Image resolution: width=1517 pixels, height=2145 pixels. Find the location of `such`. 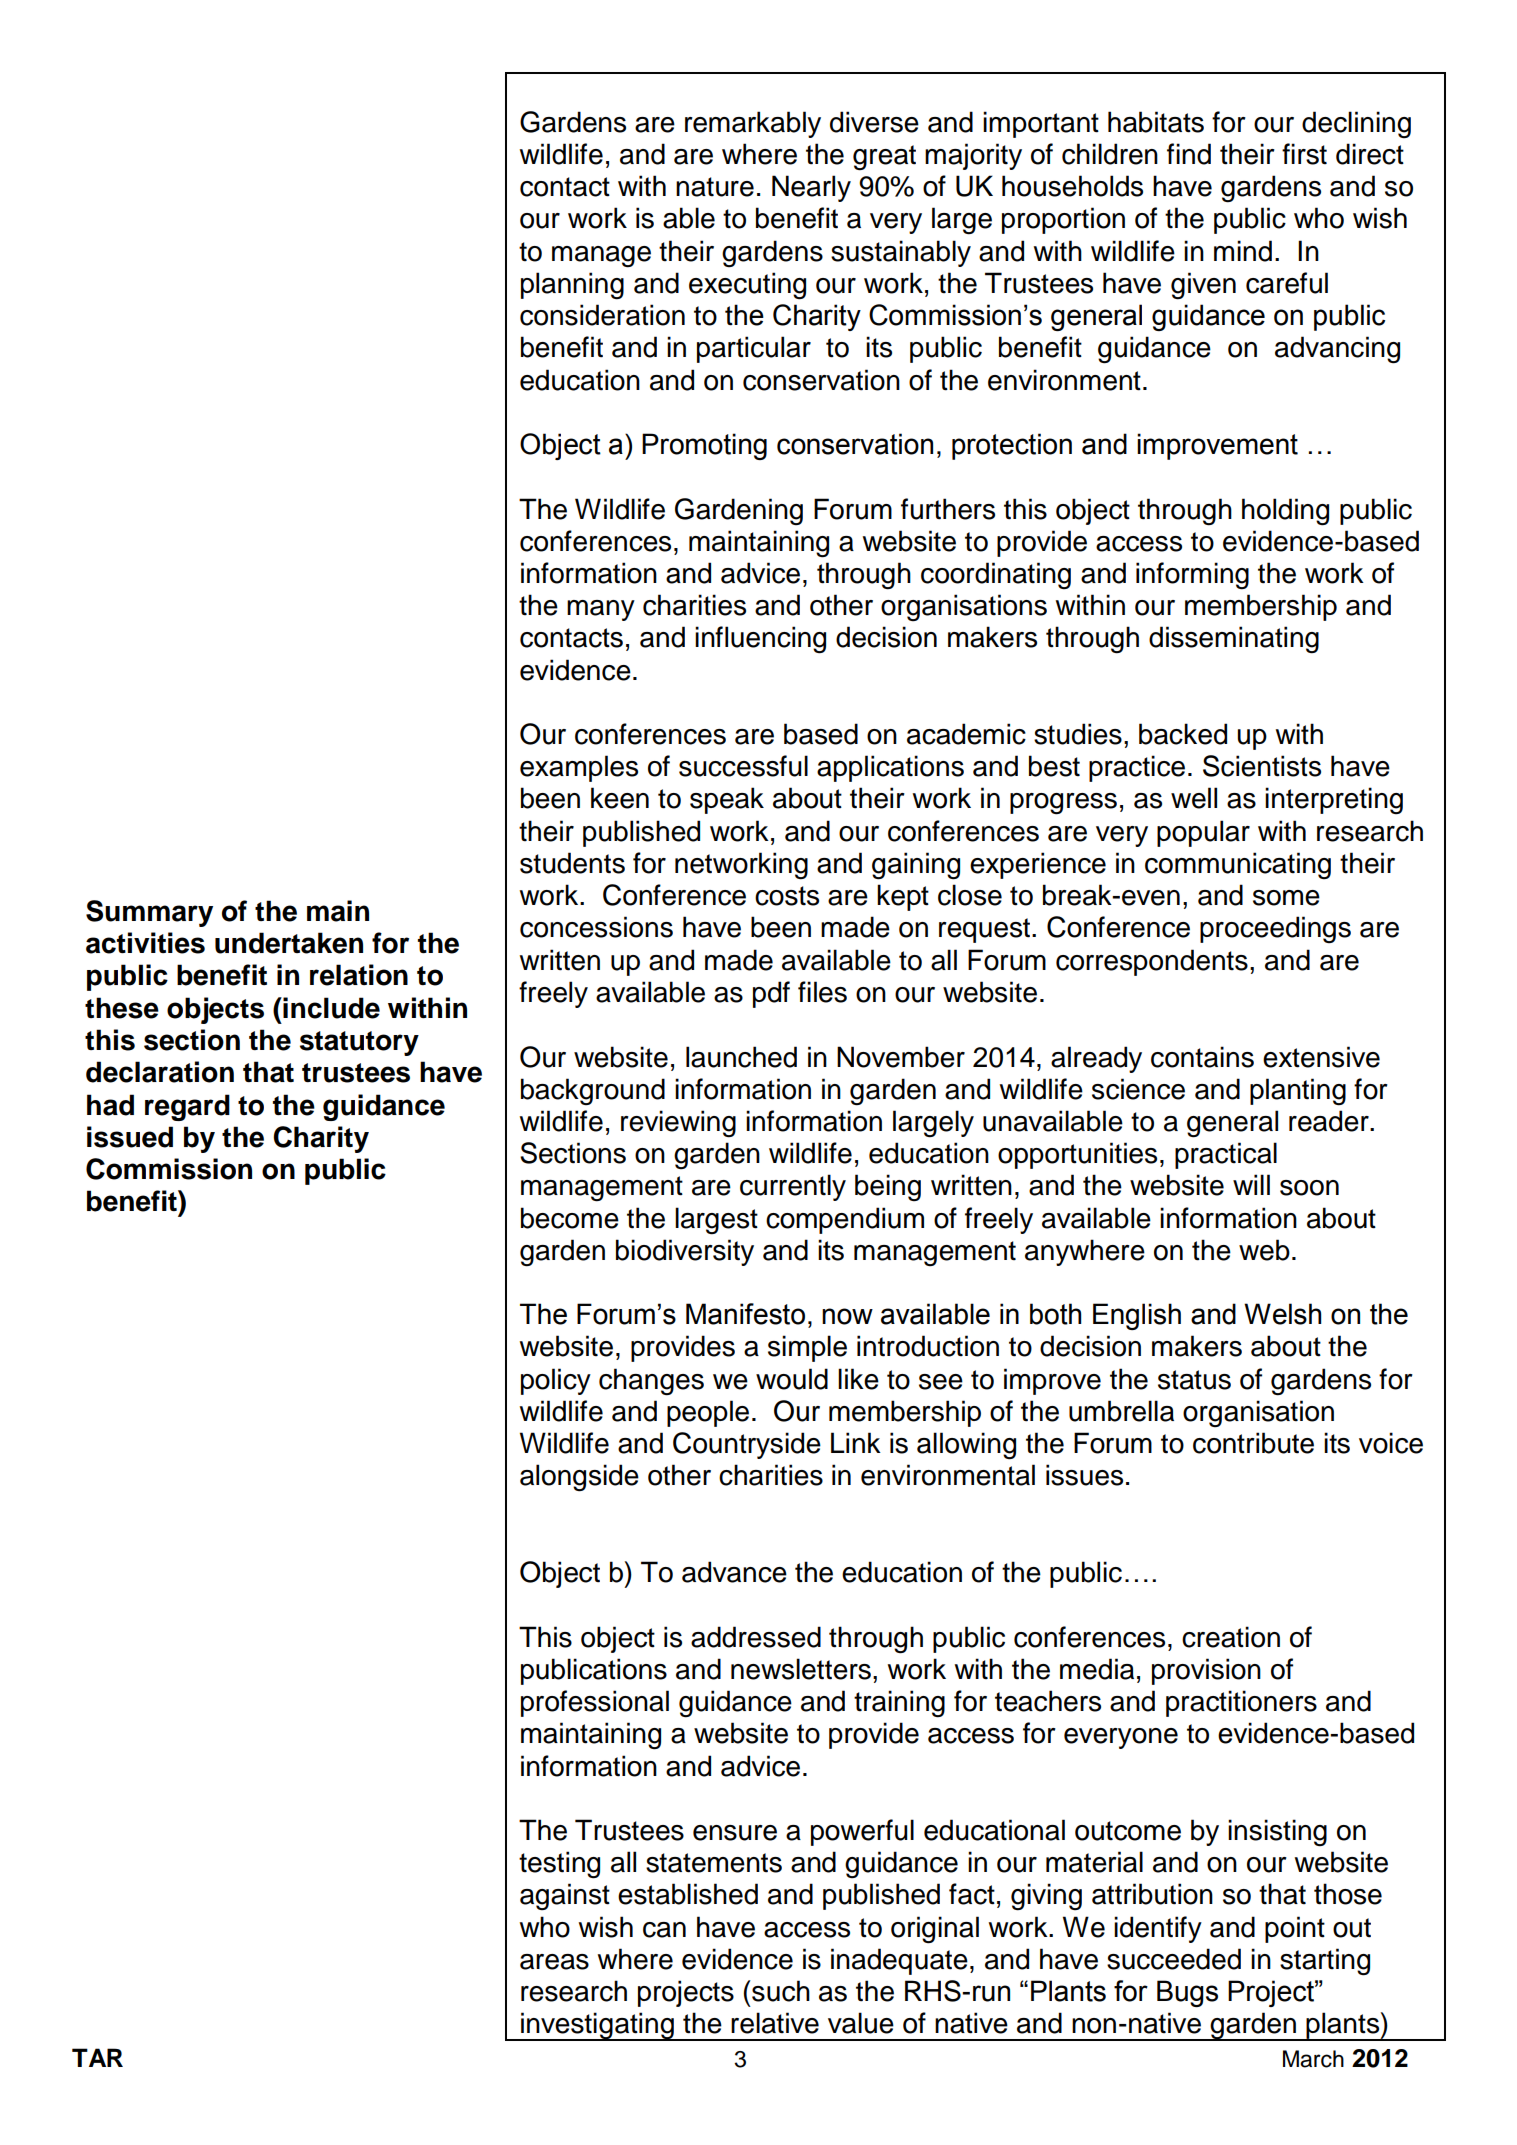

such is located at coordinates (780, 1991).
